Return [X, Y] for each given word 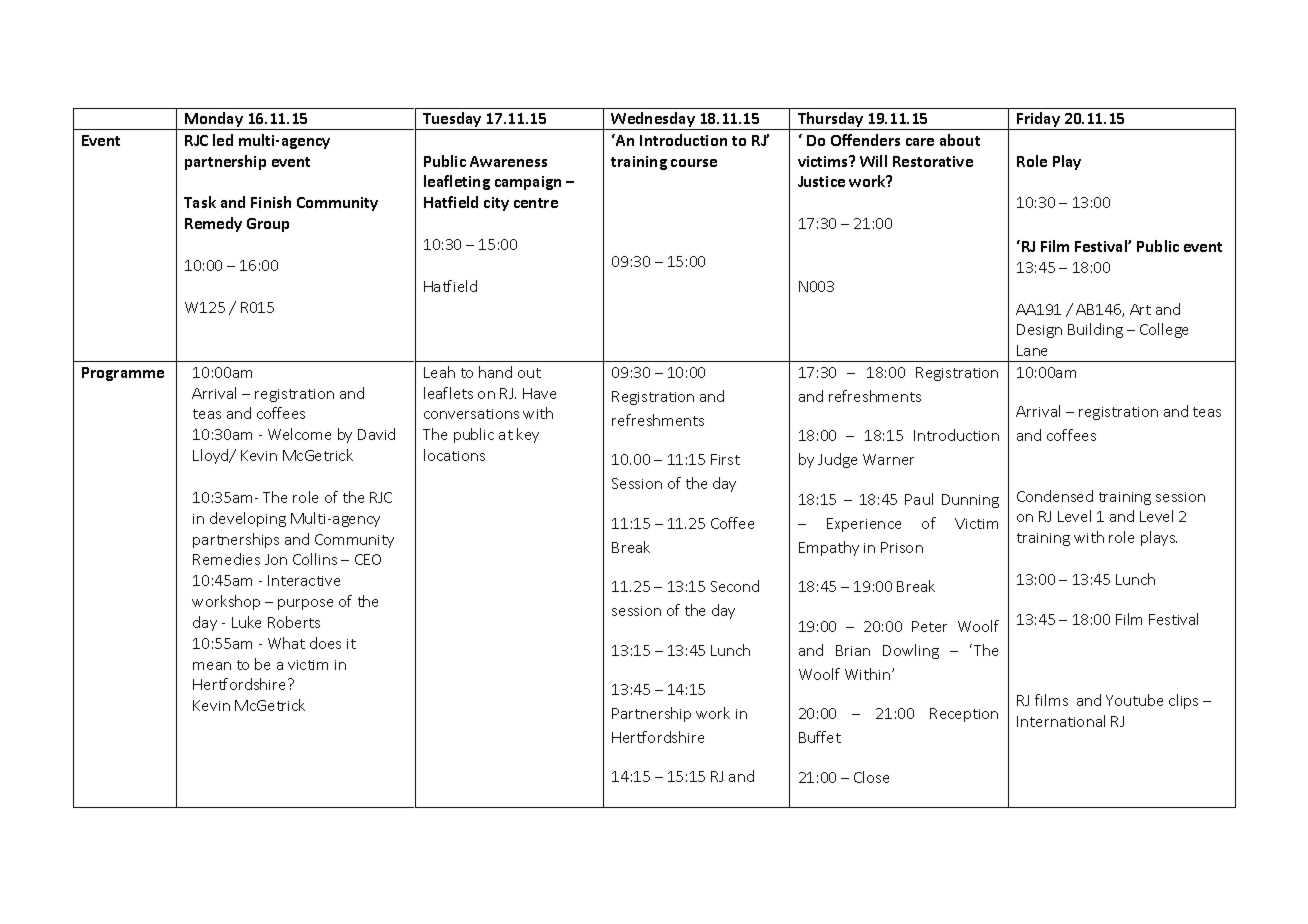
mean [212, 666]
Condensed [1055, 496]
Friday [1039, 121]
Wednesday [653, 121]
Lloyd [212, 456]
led [223, 140]
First [725, 459]
